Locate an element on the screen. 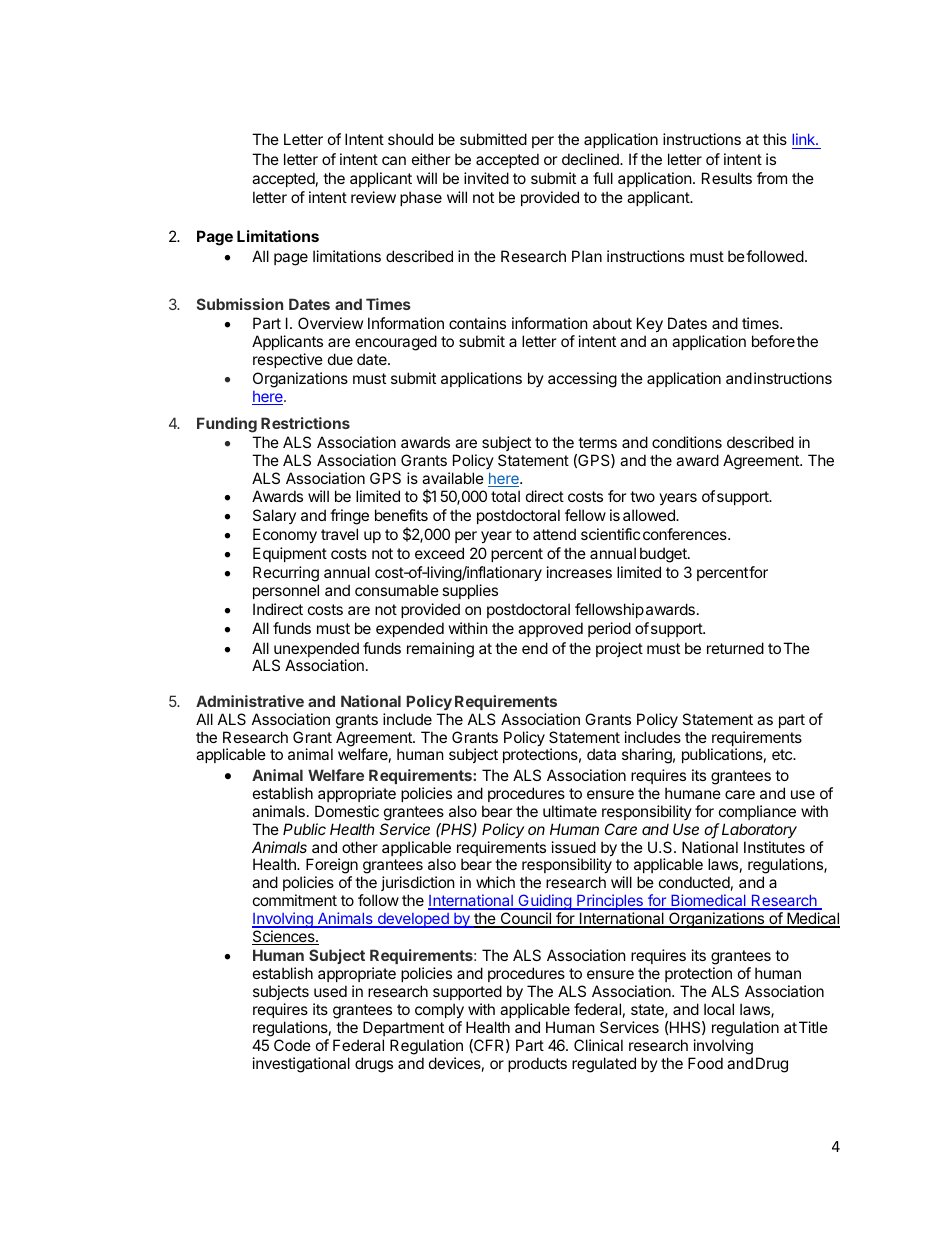 The height and width of the screenshot is (1233, 952). review is located at coordinates (373, 197).
